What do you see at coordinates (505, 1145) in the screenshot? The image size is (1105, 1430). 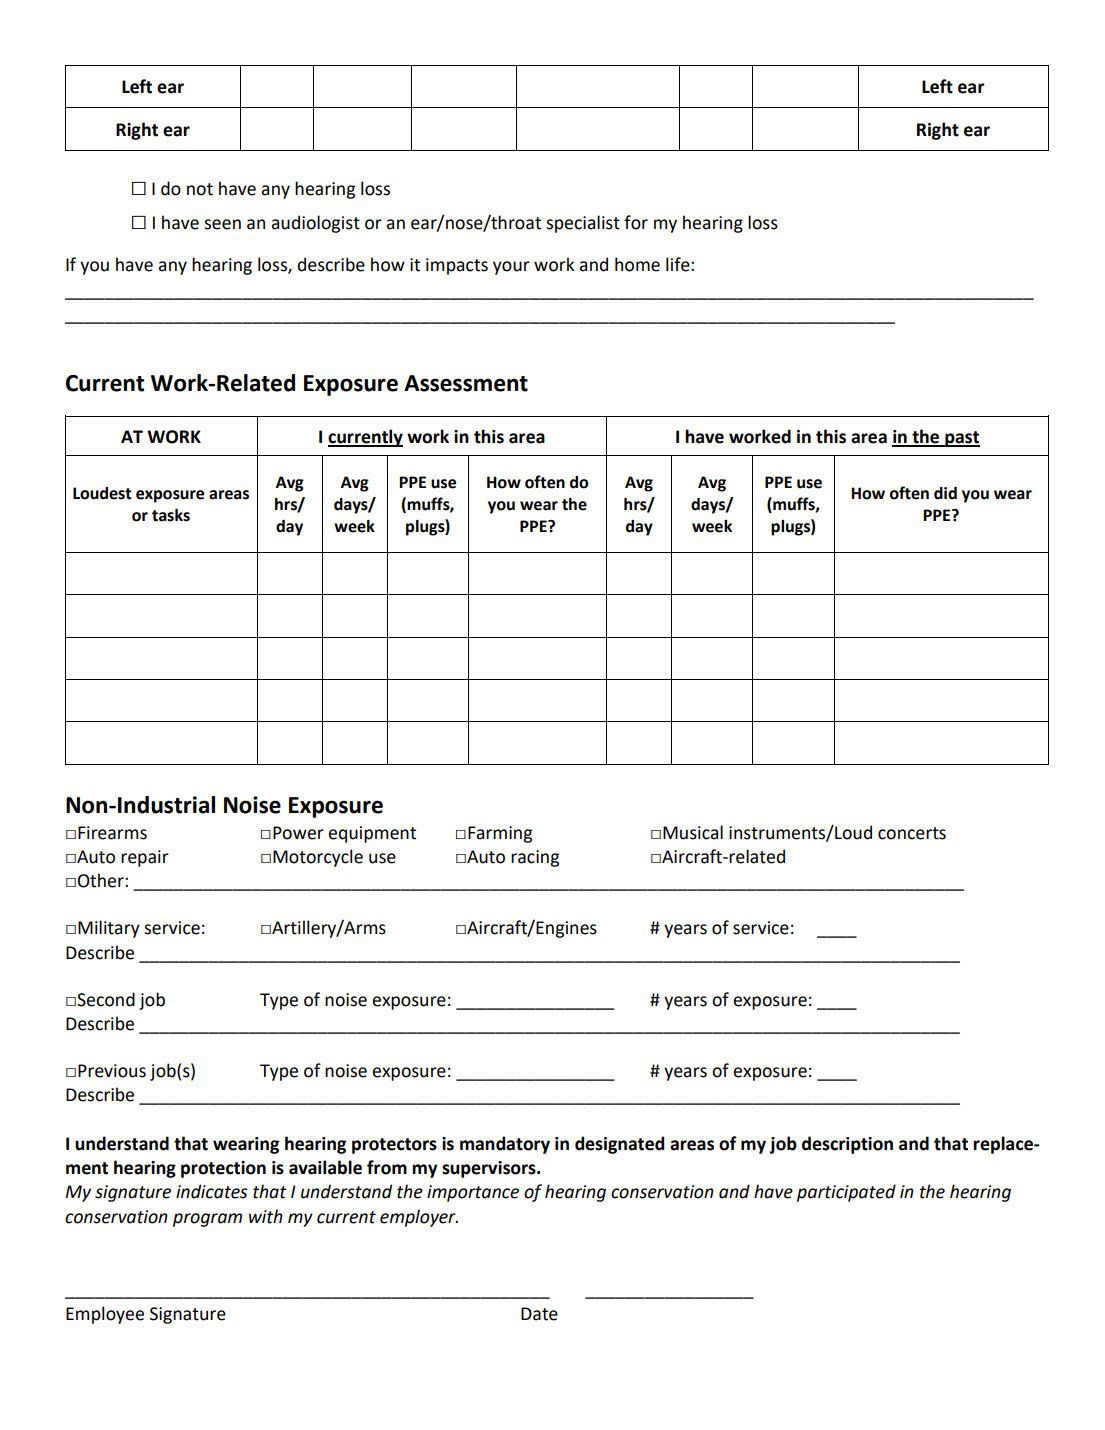 I see `mandatory` at bounding box center [505, 1145].
